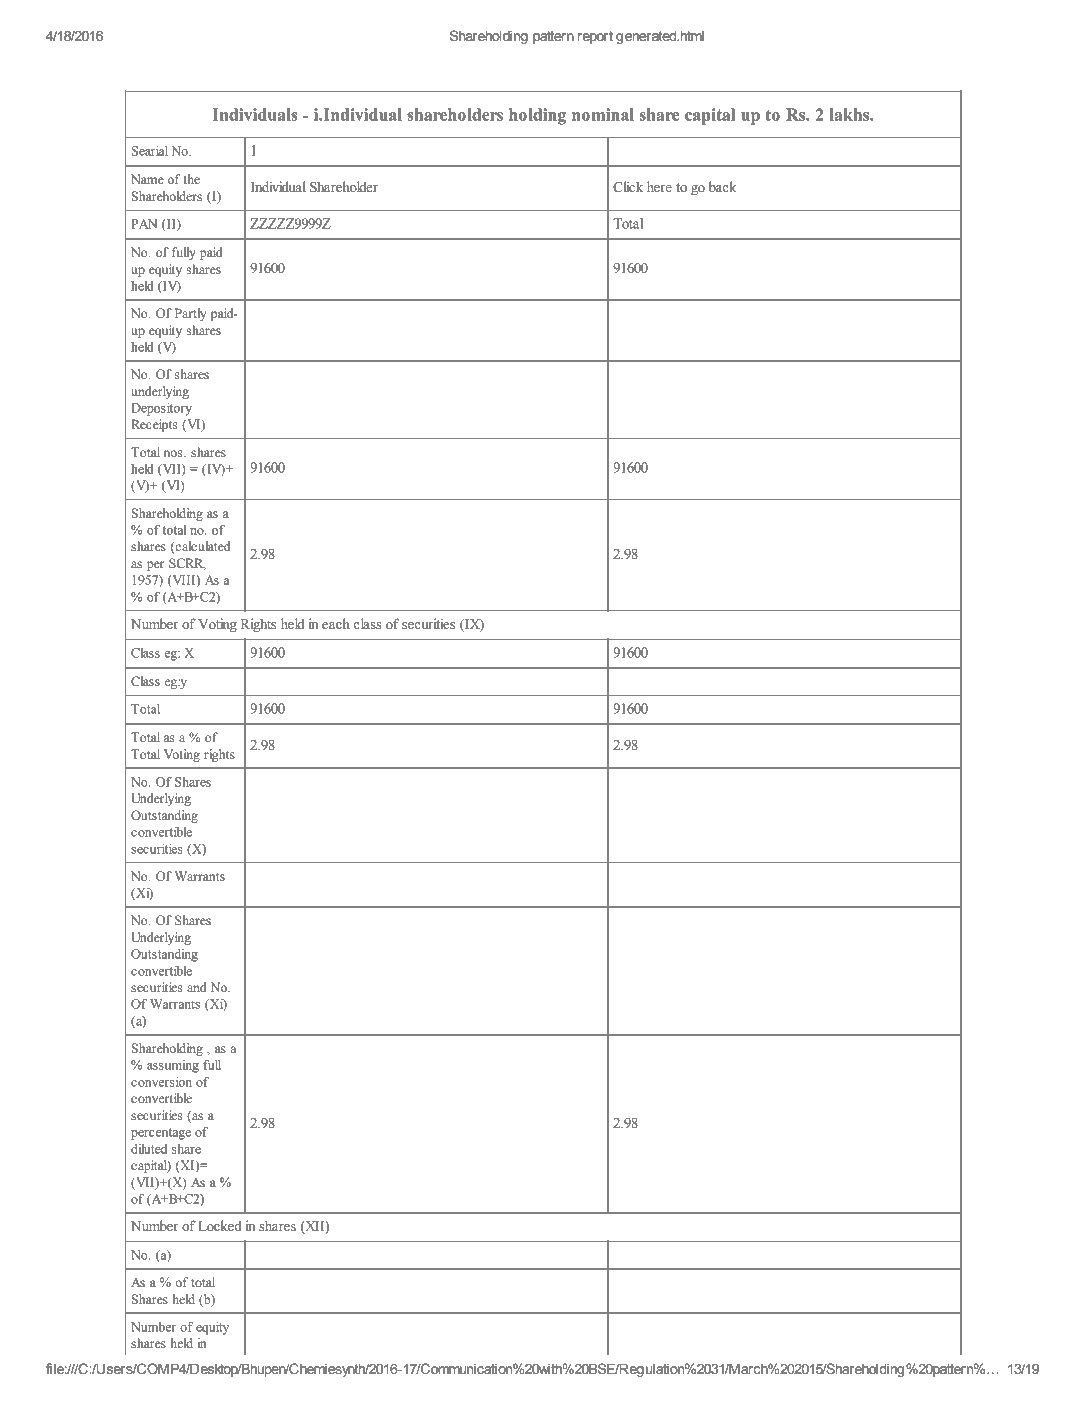  What do you see at coordinates (628, 187) in the page?
I see `Click` at bounding box center [628, 187].
